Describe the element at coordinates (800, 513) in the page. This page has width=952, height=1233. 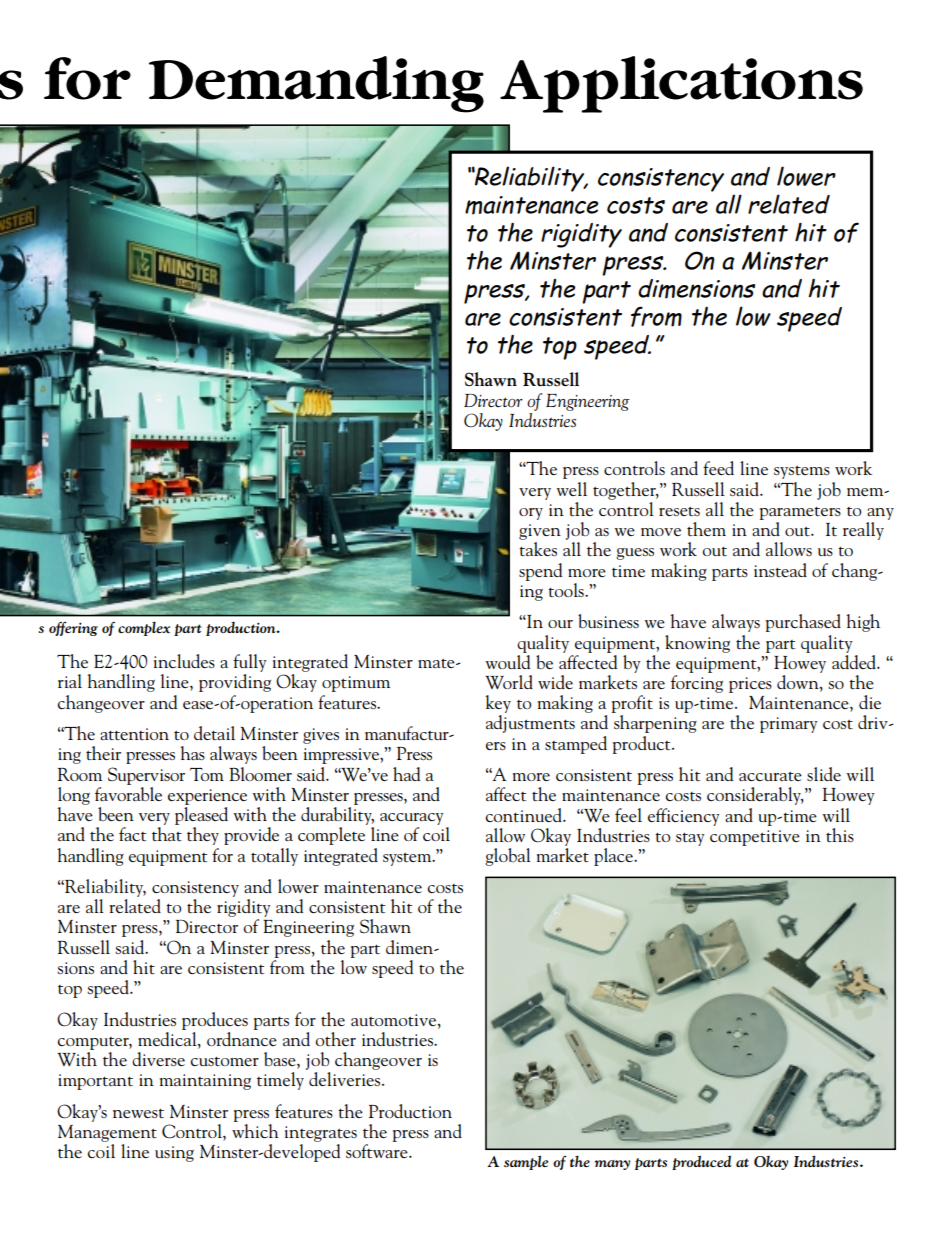
I see `parameters` at that location.
